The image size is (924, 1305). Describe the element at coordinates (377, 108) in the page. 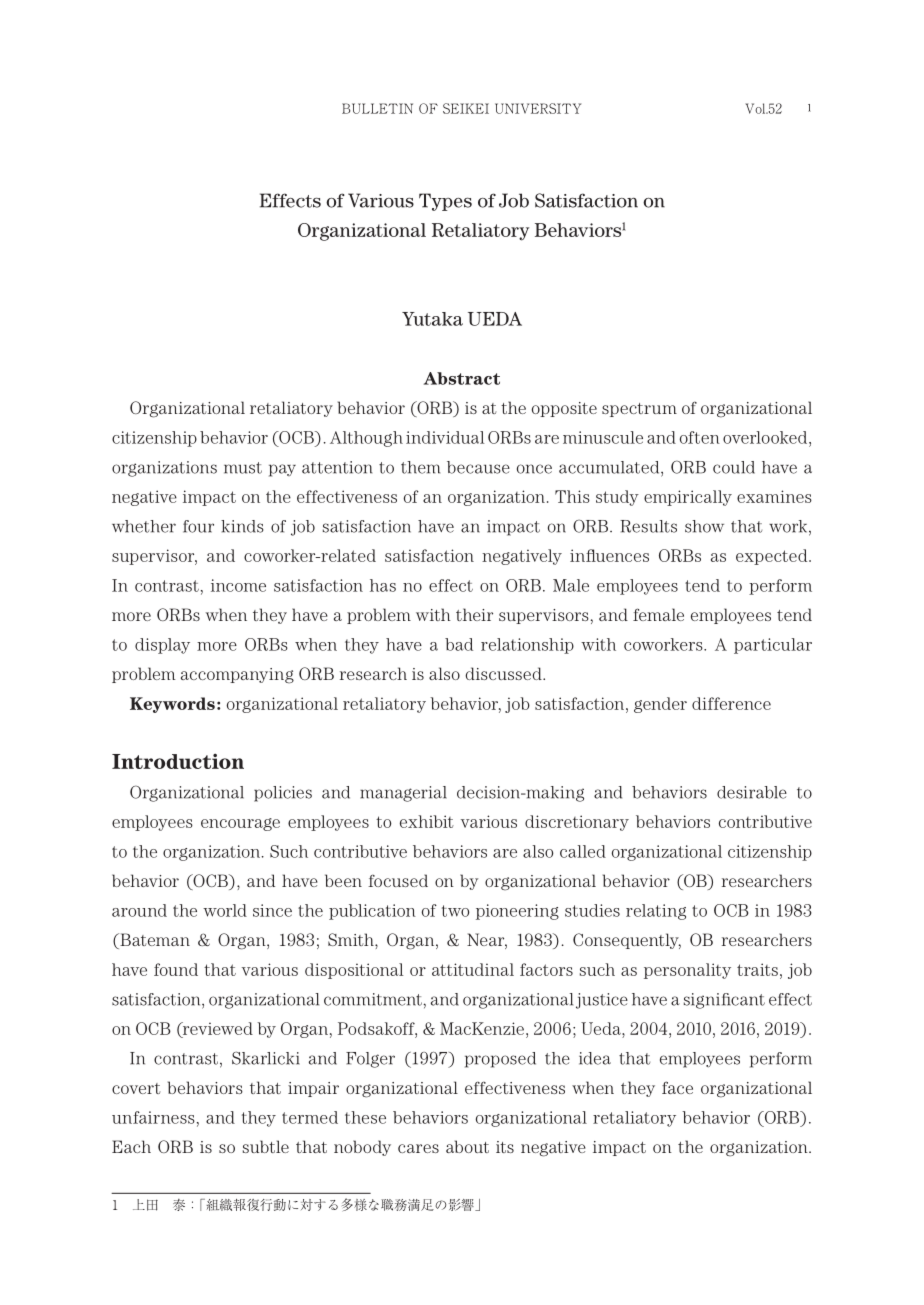

I see `BULLETIN` at that location.
